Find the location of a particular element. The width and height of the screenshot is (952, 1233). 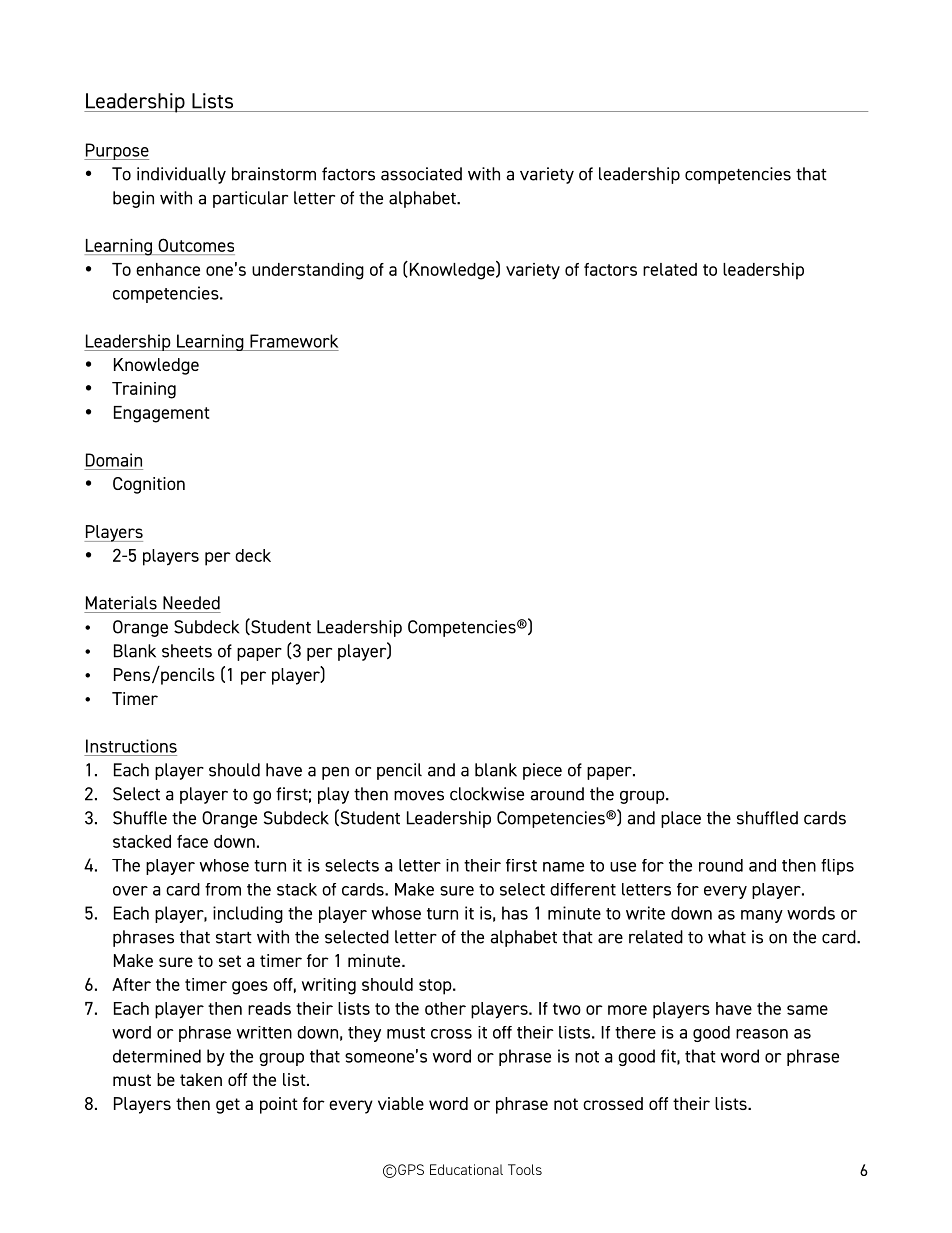

place is located at coordinates (681, 819).
